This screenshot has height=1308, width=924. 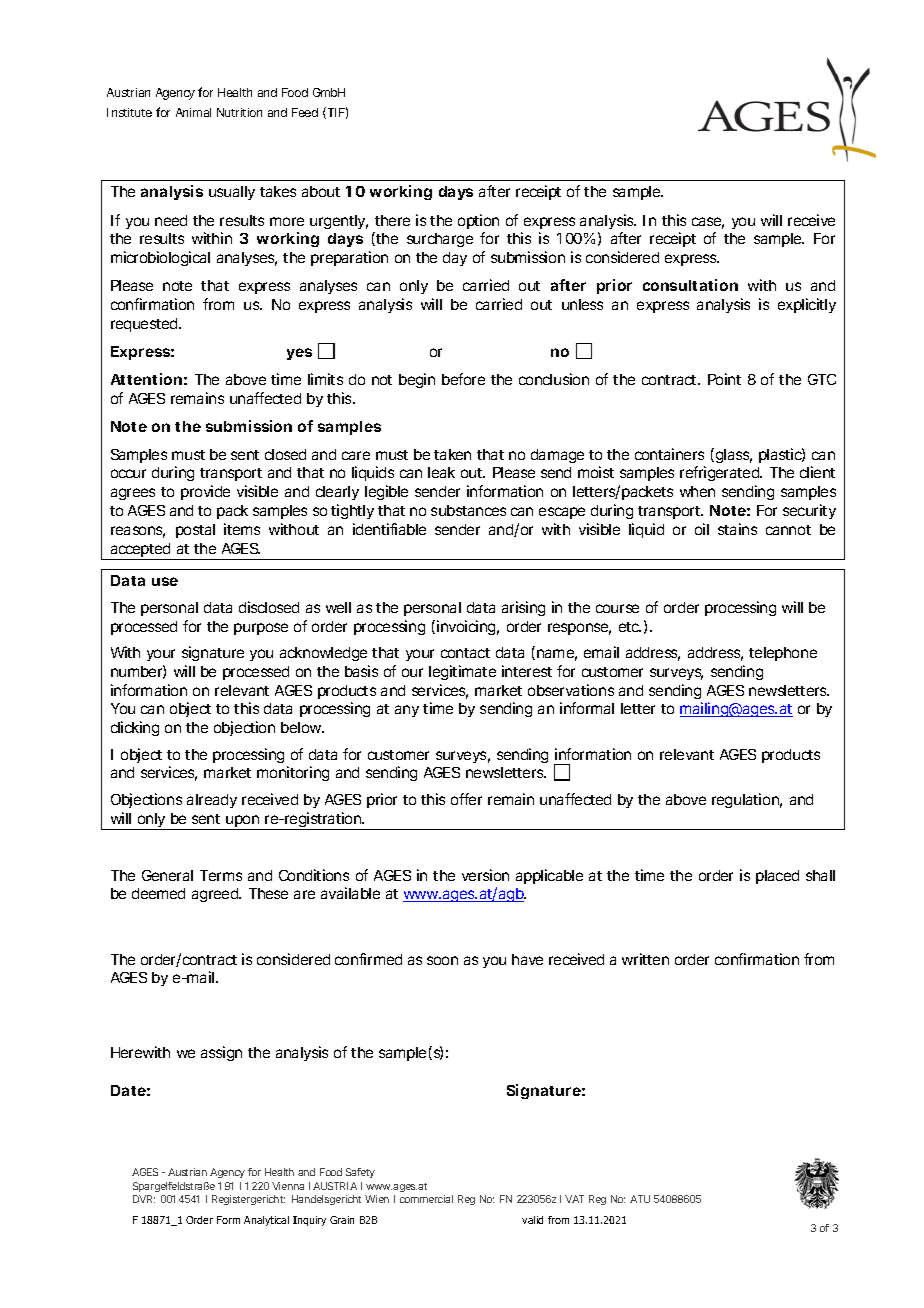 What do you see at coordinates (478, 221) in the screenshot?
I see `option` at bounding box center [478, 221].
